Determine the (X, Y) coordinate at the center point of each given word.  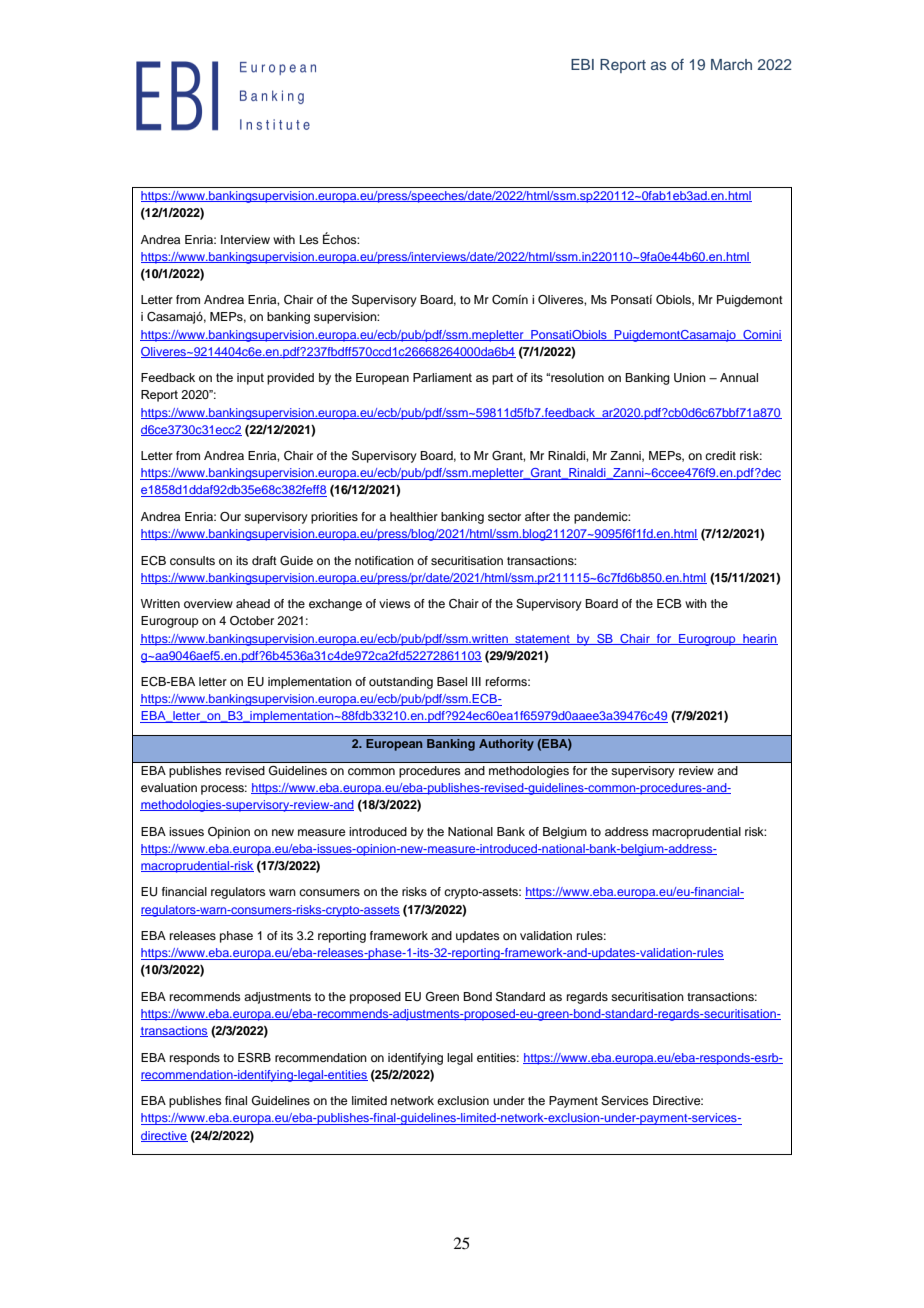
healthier (414, 516)
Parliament (442, 377)
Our (230, 517)
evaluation (169, 787)
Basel (452, 681)
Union (690, 377)
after (537, 516)
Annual (739, 377)
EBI (582, 64)
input (250, 379)
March (731, 64)
